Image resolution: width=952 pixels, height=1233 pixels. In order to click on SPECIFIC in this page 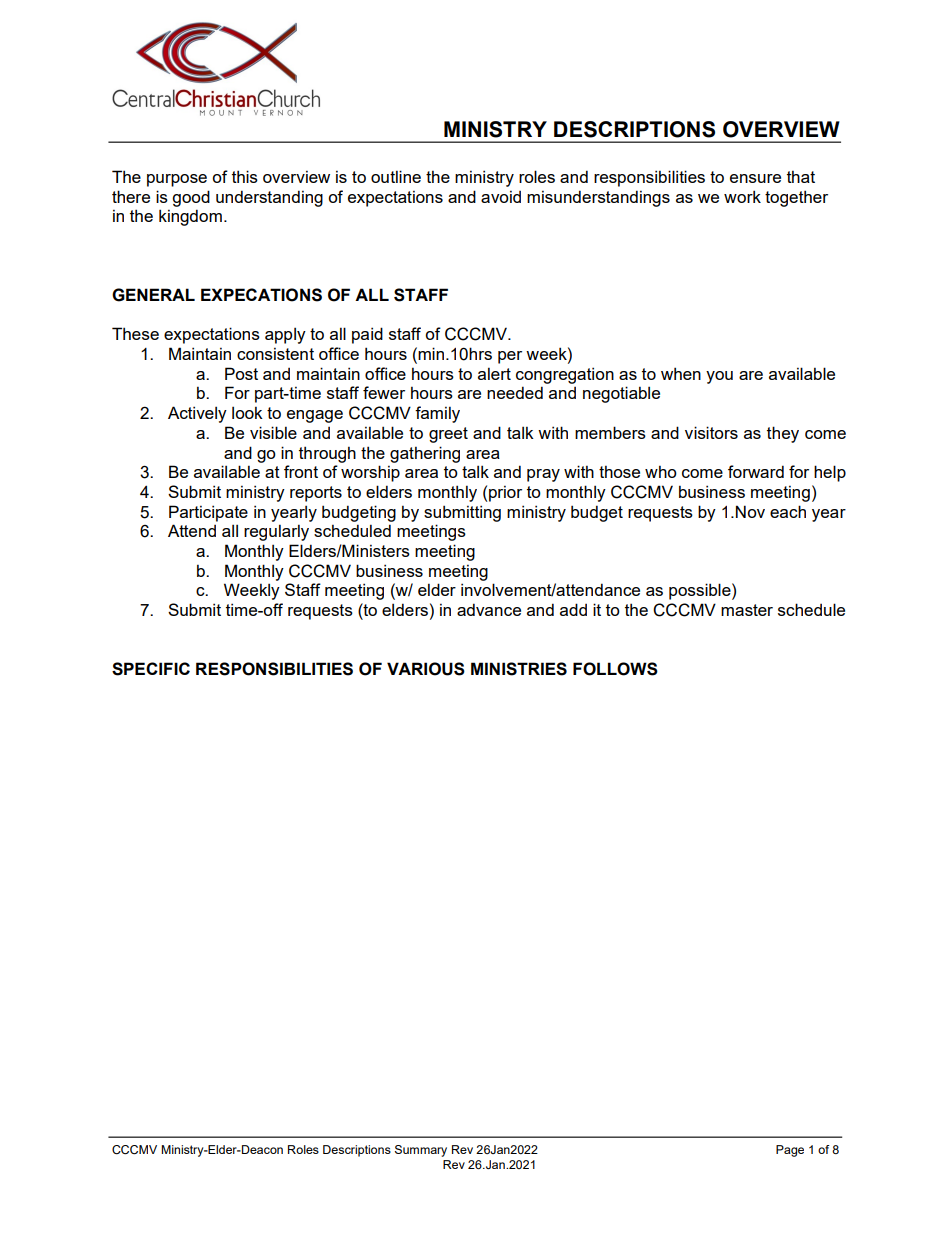, I will do `click(151, 669)`.
